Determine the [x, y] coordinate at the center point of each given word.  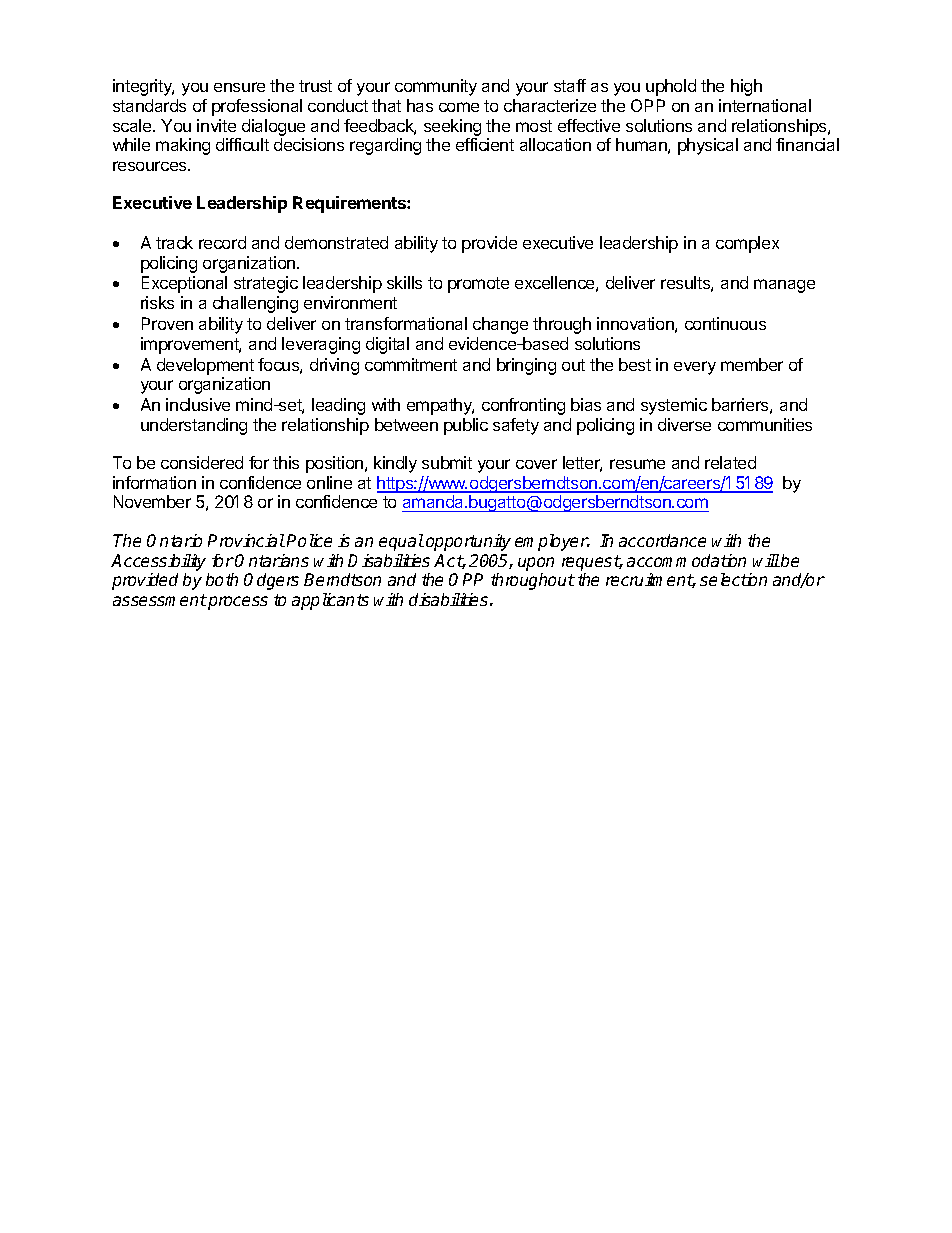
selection [733, 579]
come [459, 107]
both [222, 579]
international [765, 105]
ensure [239, 87]
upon [536, 564]
